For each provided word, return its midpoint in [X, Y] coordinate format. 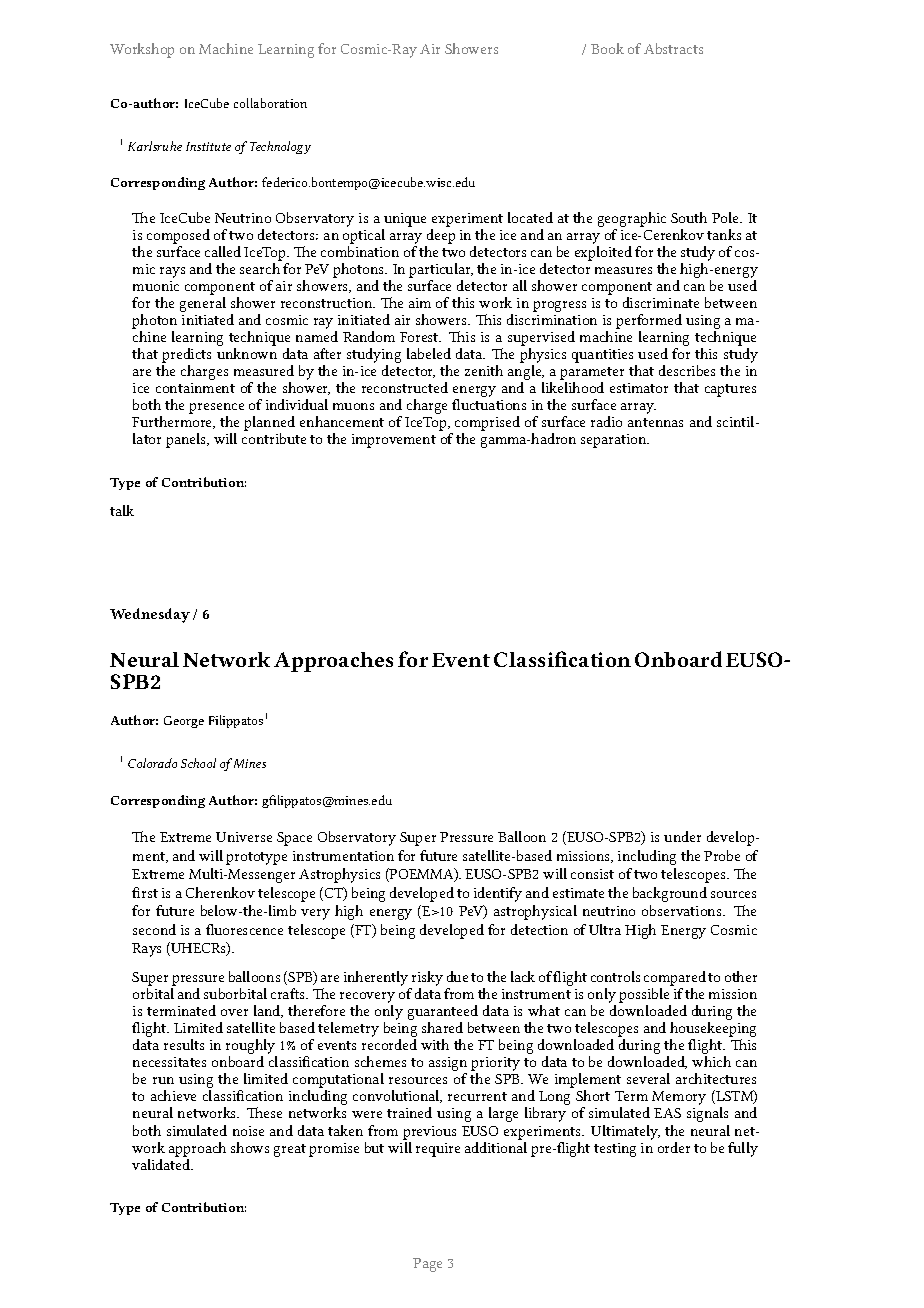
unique [404, 221]
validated [162, 1164]
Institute [208, 146]
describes [687, 370]
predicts [186, 357]
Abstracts [673, 48]
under [682, 836]
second [154, 929]
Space [294, 839]
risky [426, 980]
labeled [429, 353]
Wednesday [150, 615]
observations [683, 910]
